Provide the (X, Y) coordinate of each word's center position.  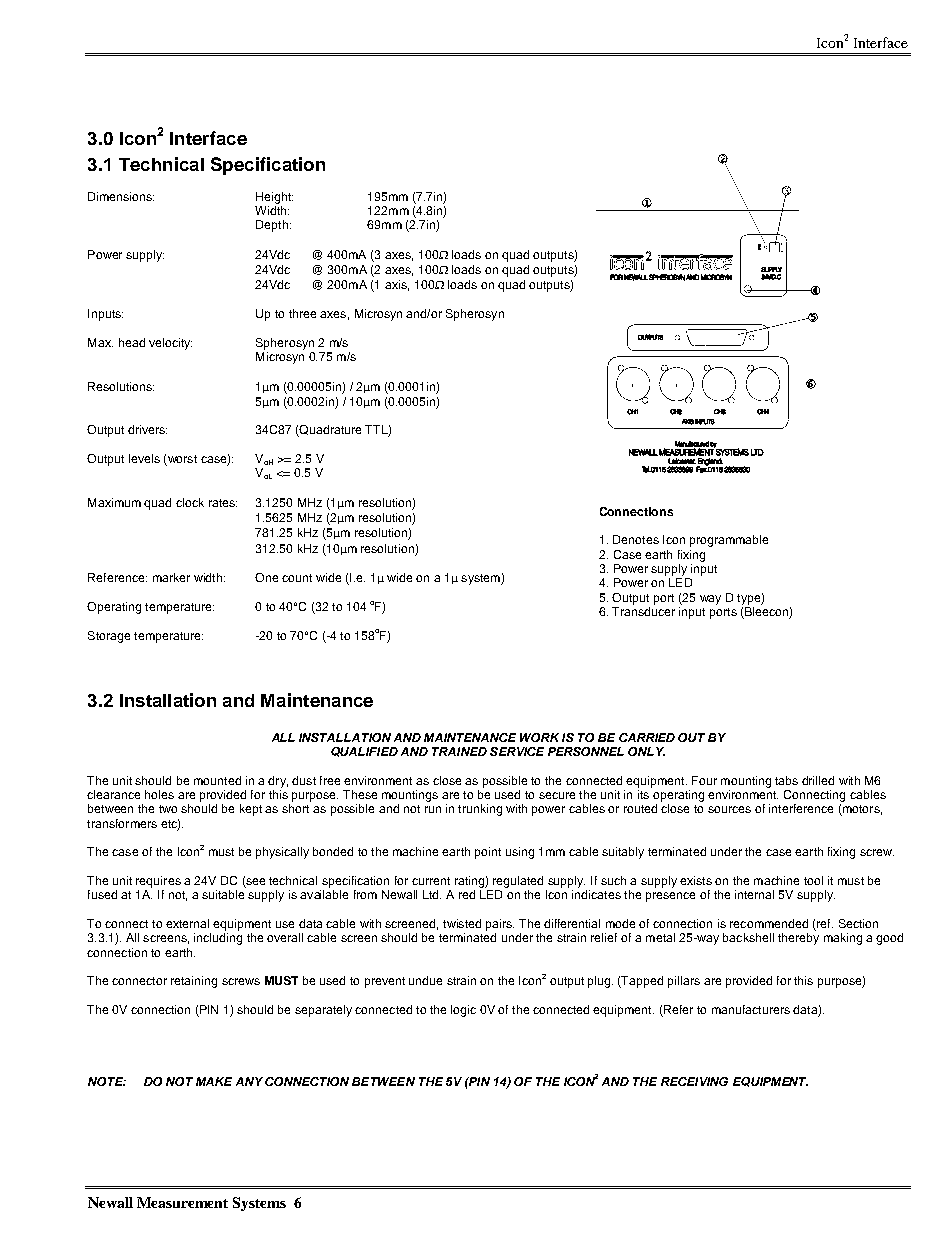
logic (463, 1011)
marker (171, 577)
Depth (272, 226)
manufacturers (751, 1009)
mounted (217, 780)
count (297, 578)
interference (801, 808)
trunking (480, 810)
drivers (147, 429)
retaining (194, 982)
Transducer (643, 610)
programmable (729, 541)
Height (274, 198)
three (302, 313)
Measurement (182, 1202)
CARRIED (647, 737)
